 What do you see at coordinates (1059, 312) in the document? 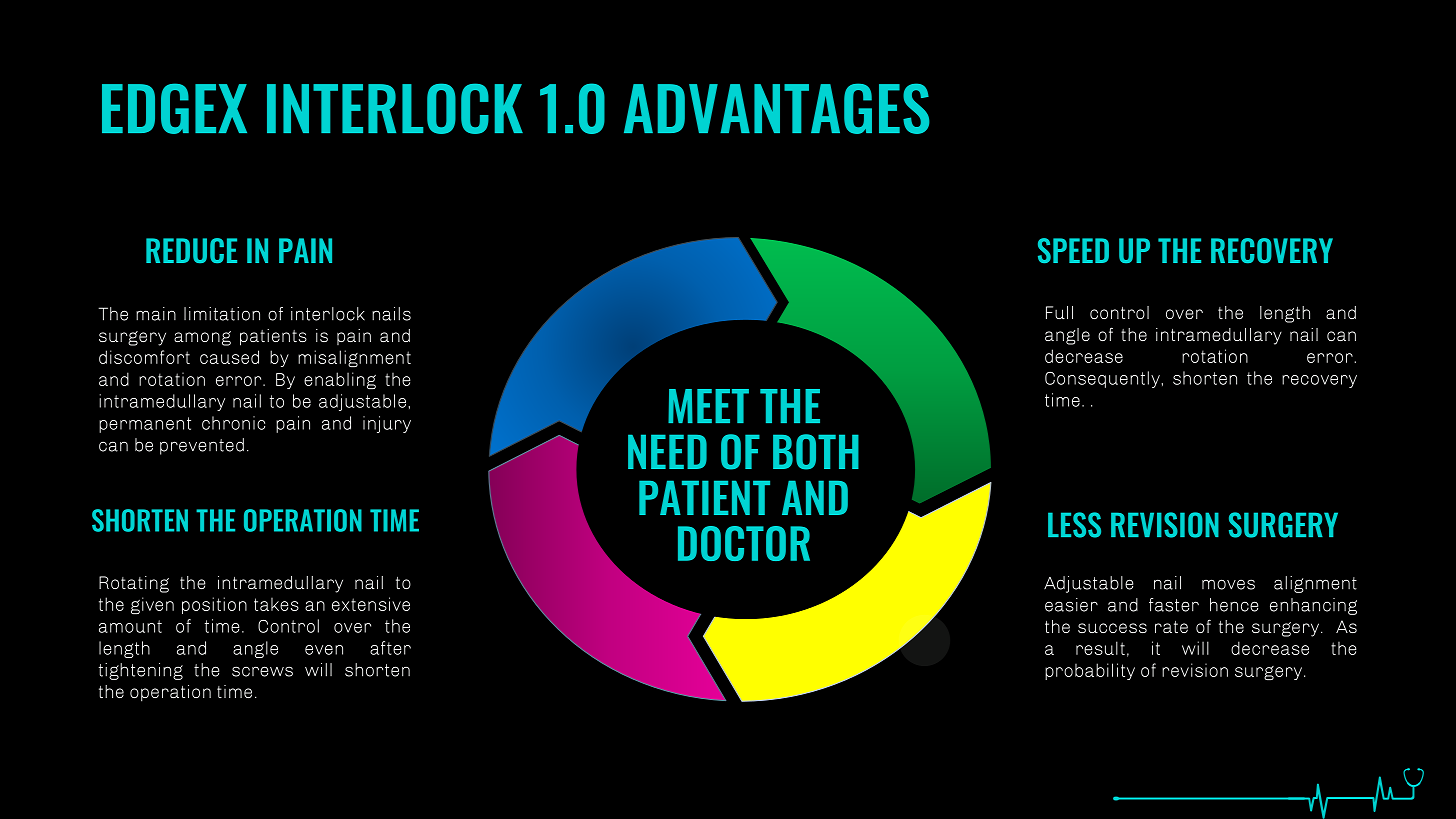
I see `Full` at bounding box center [1059, 312].
